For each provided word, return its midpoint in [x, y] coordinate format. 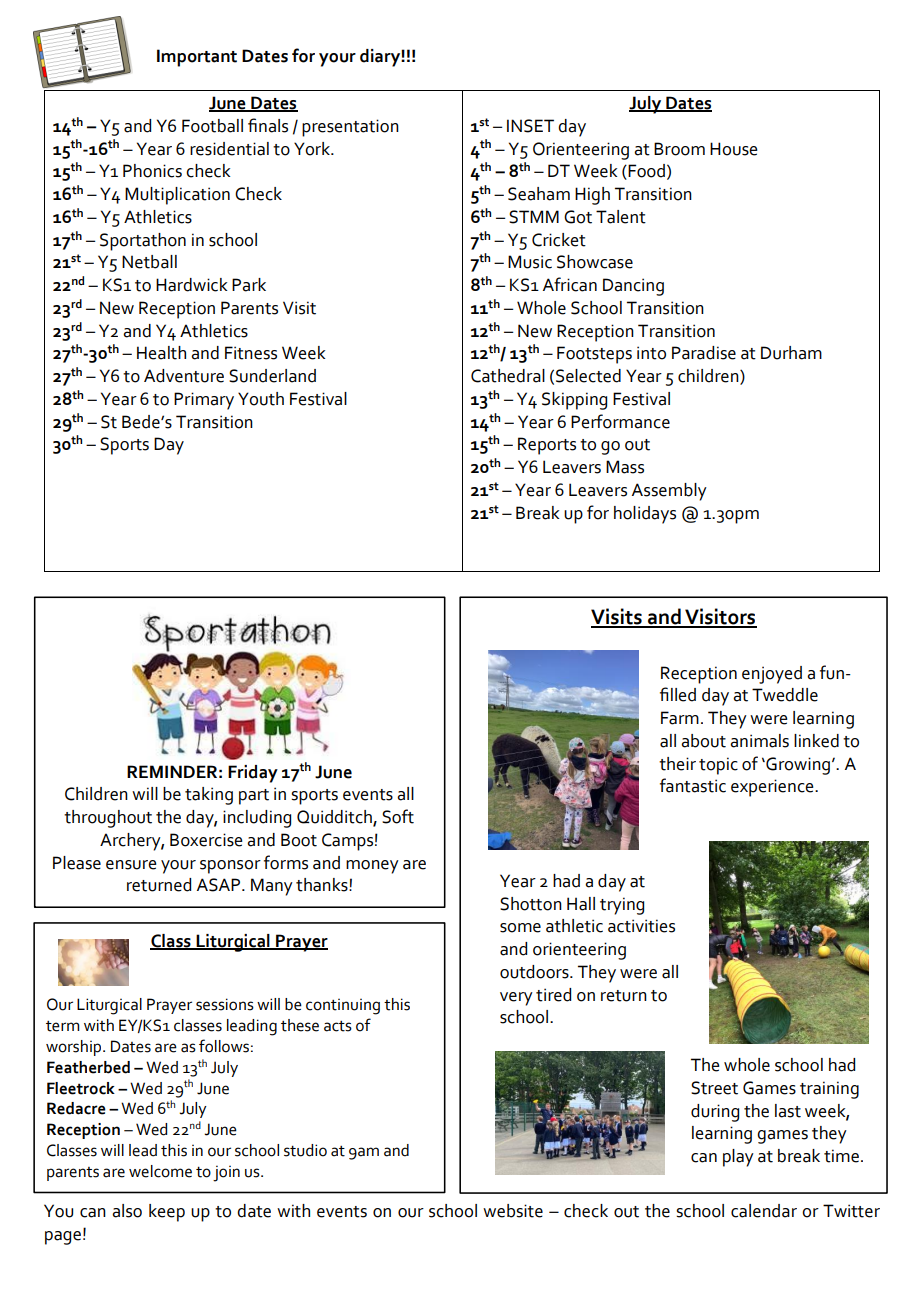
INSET [530, 126]
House [734, 149]
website [513, 1211]
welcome [160, 1171]
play [738, 1158]
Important [197, 58]
